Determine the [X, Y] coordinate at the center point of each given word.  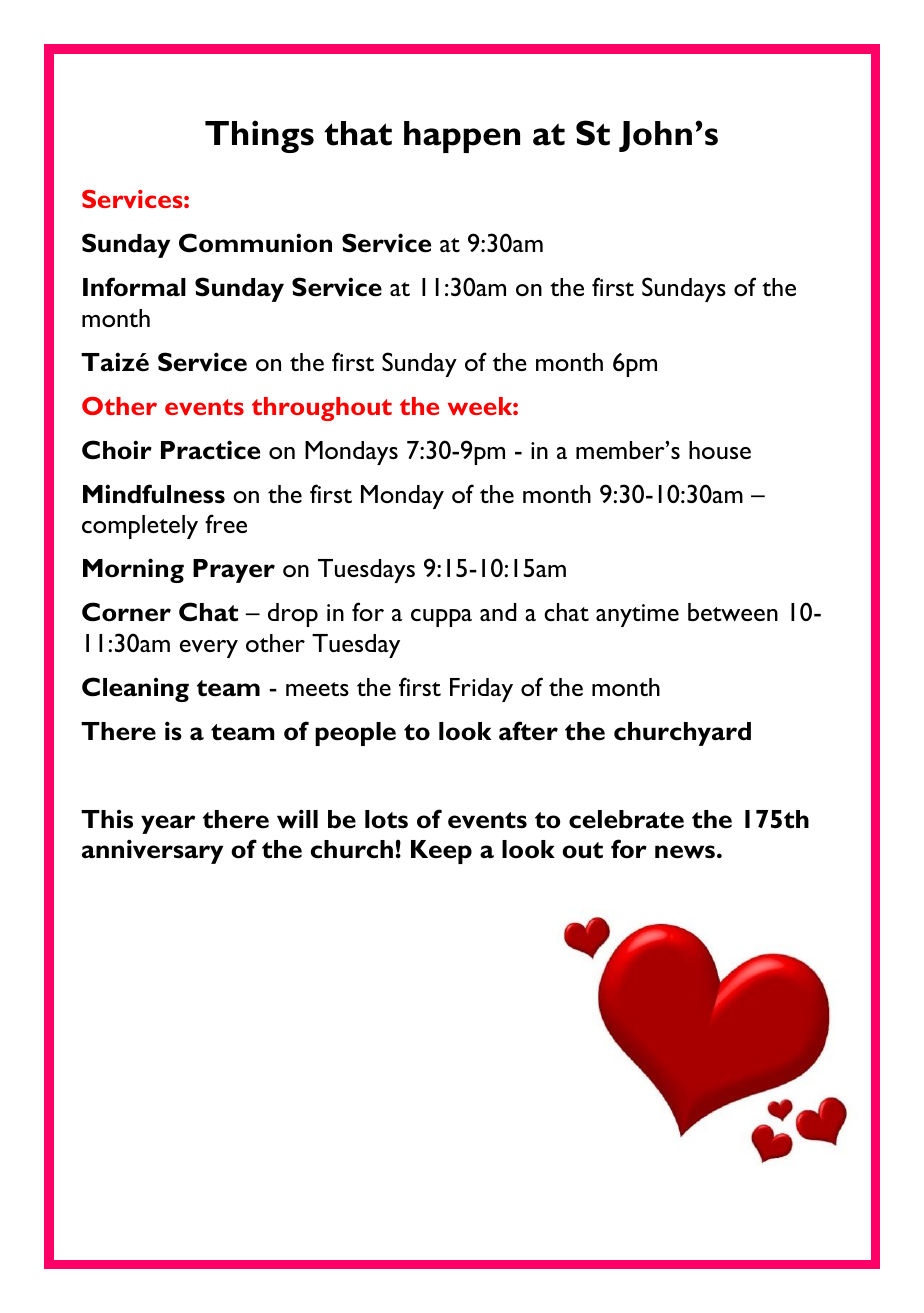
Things [259, 136]
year [168, 824]
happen [462, 137]
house [720, 450]
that [358, 133]
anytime [637, 615]
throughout [322, 409]
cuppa [441, 618]
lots [386, 819]
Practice [210, 450]
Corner [126, 612]
